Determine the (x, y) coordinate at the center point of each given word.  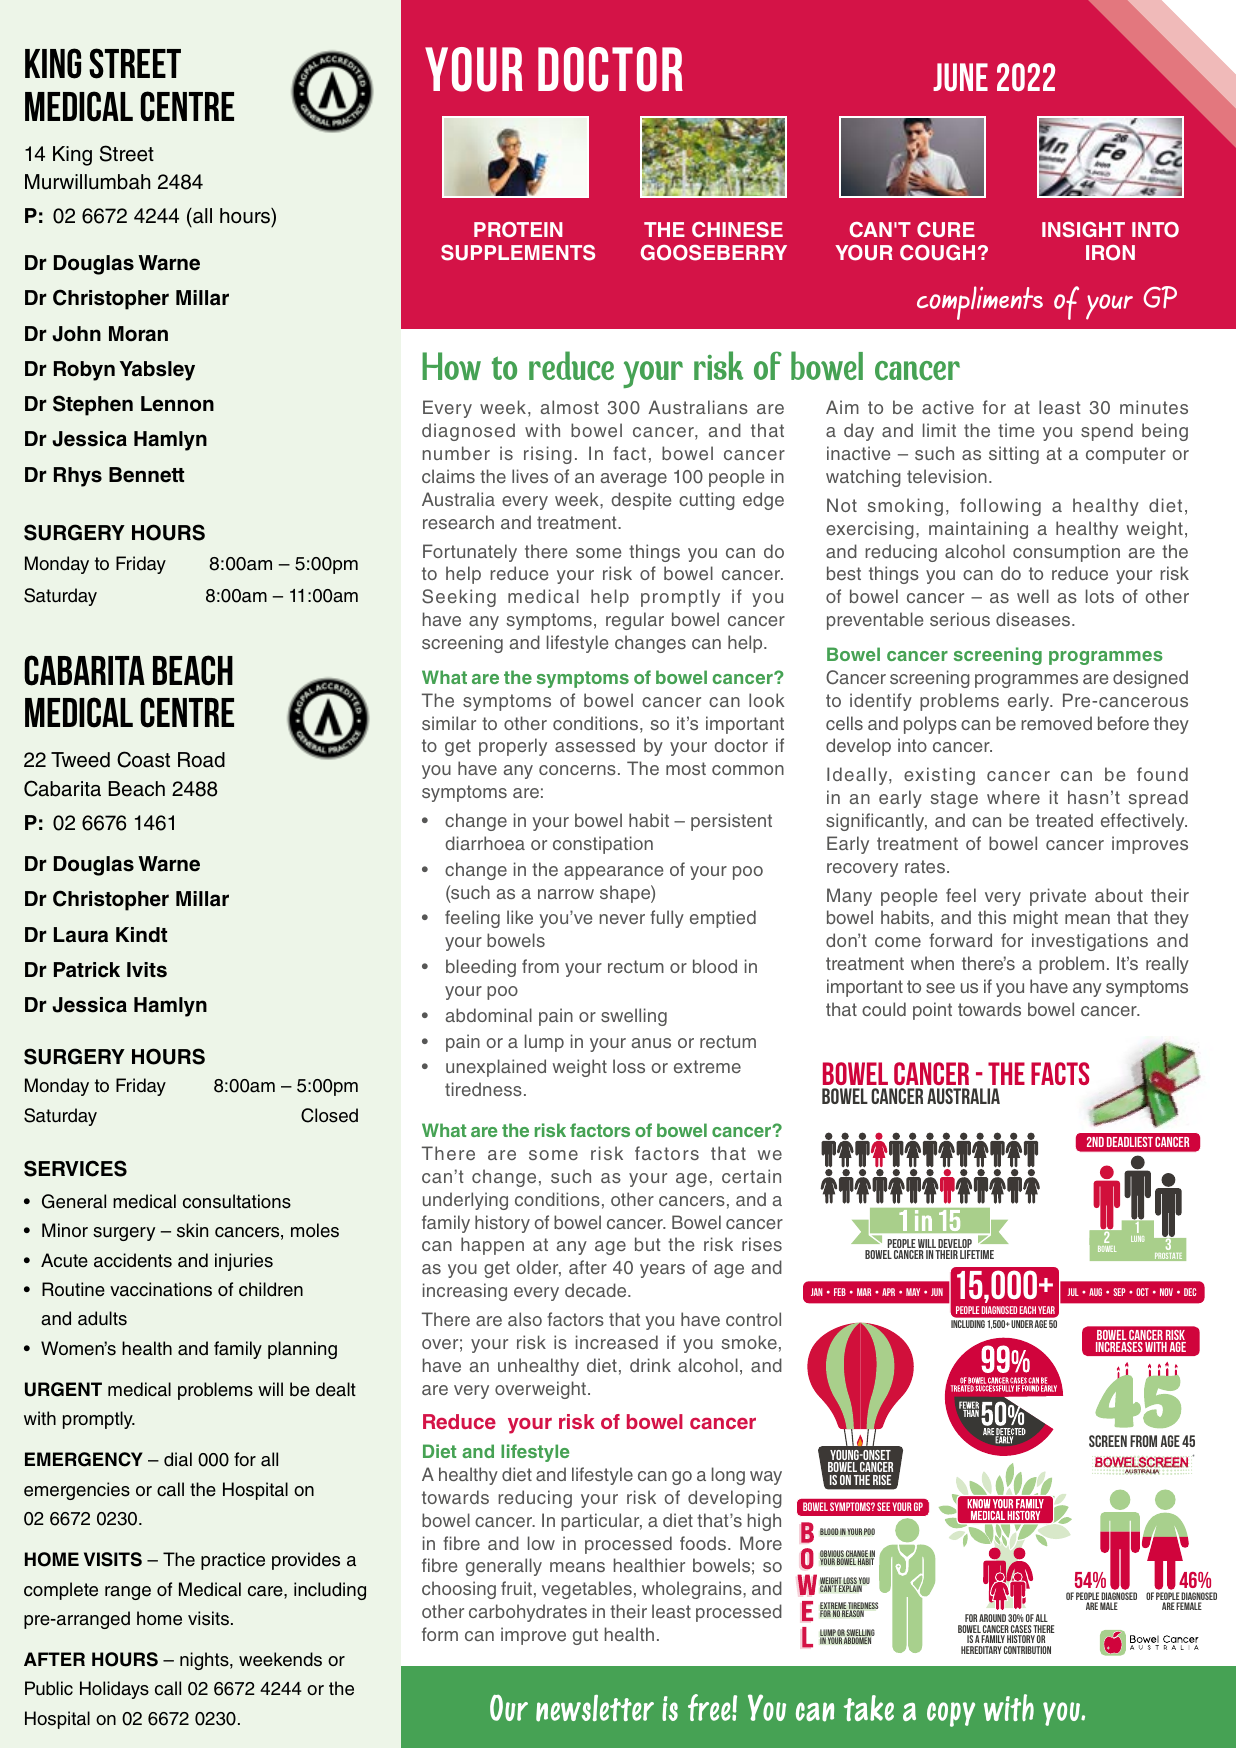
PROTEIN (518, 230)
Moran (138, 334)
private (1058, 897)
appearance (613, 873)
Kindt (141, 935)
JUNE (960, 77)
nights (205, 1661)
